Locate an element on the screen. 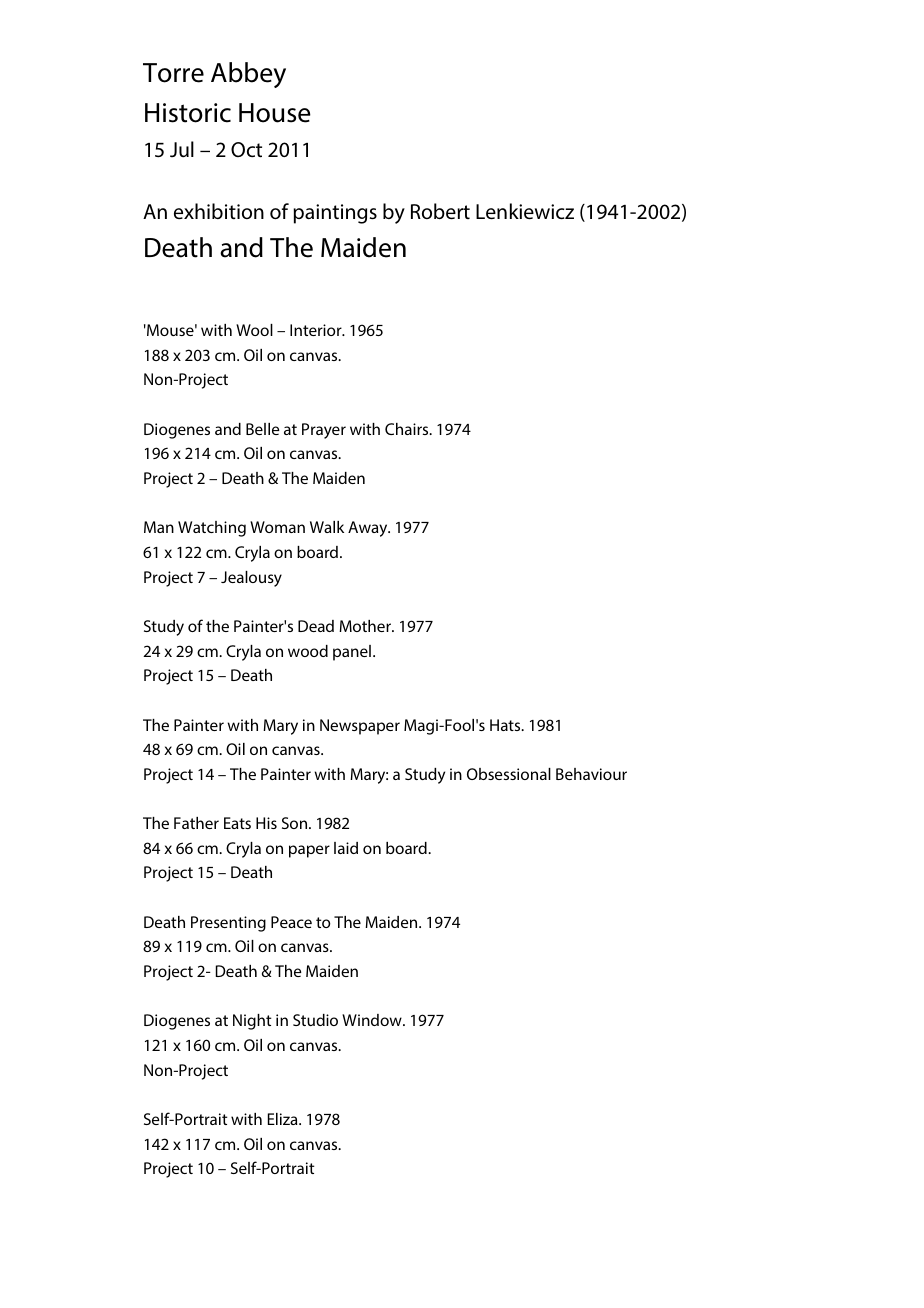  Wool is located at coordinates (254, 330).
